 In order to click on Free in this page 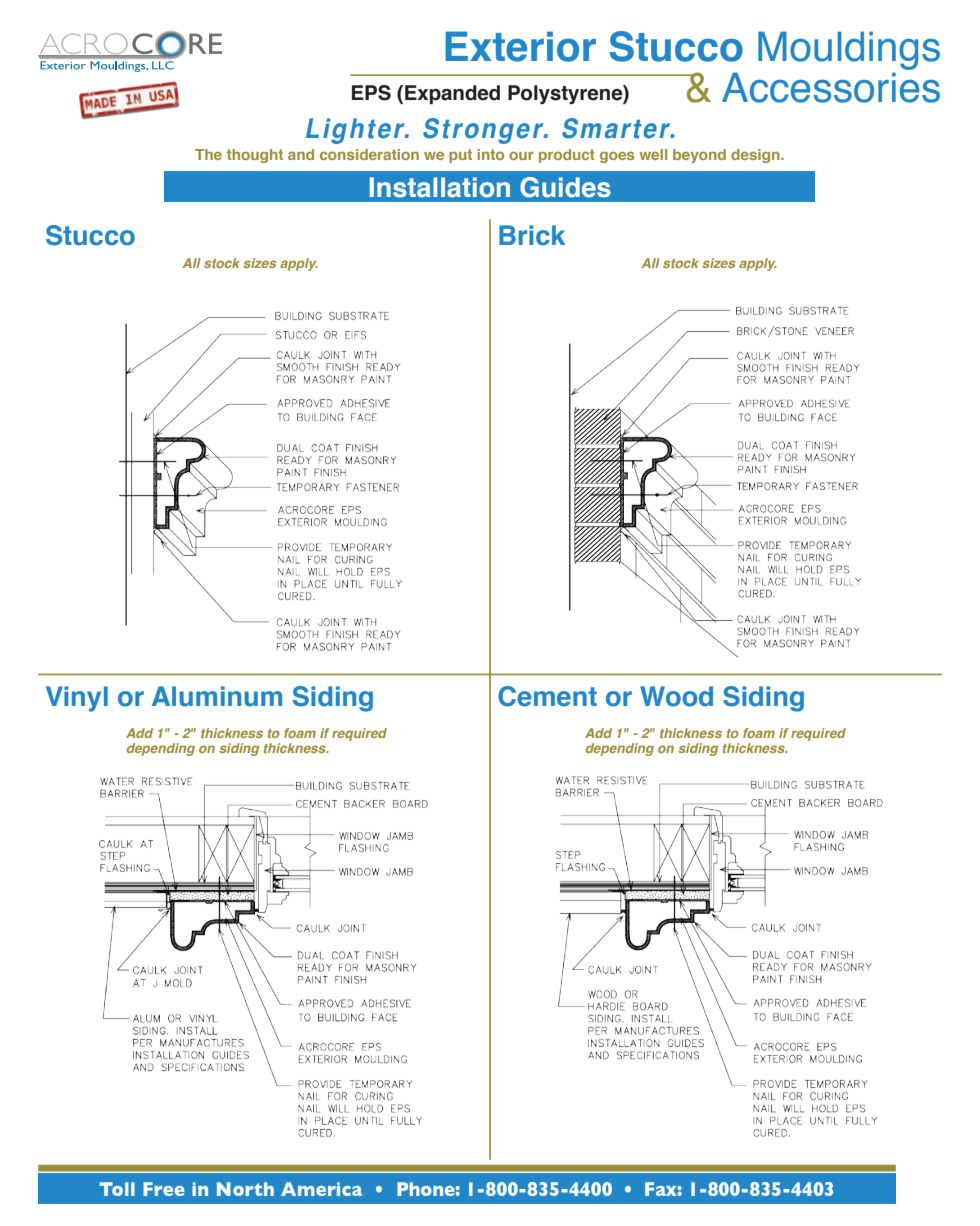, I will do `click(164, 1189)`.
